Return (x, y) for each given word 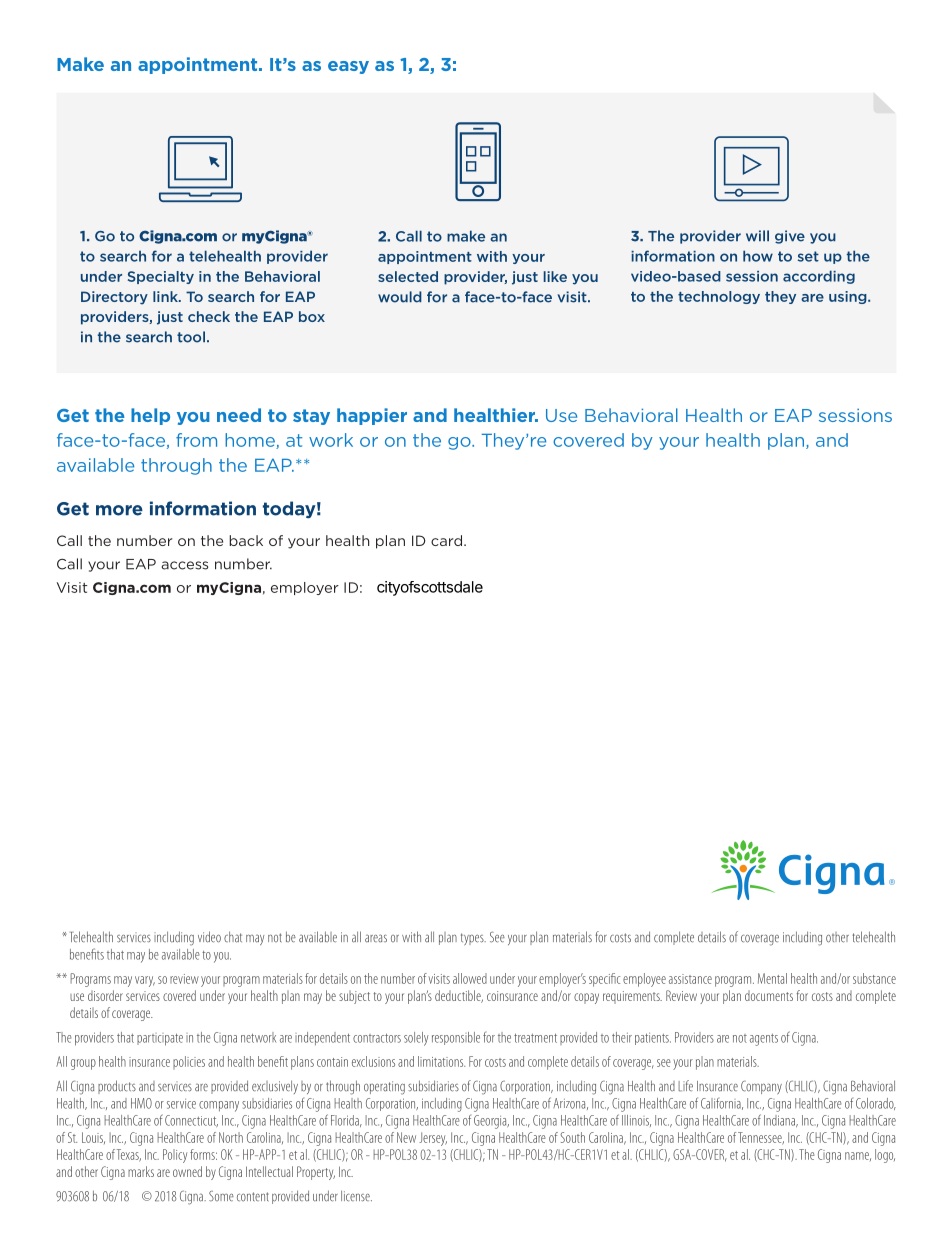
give (790, 237)
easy (348, 67)
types (473, 939)
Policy (175, 1156)
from (196, 440)
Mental (772, 978)
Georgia (491, 1122)
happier (372, 416)
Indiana (780, 1121)
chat (233, 937)
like (555, 276)
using (849, 297)
